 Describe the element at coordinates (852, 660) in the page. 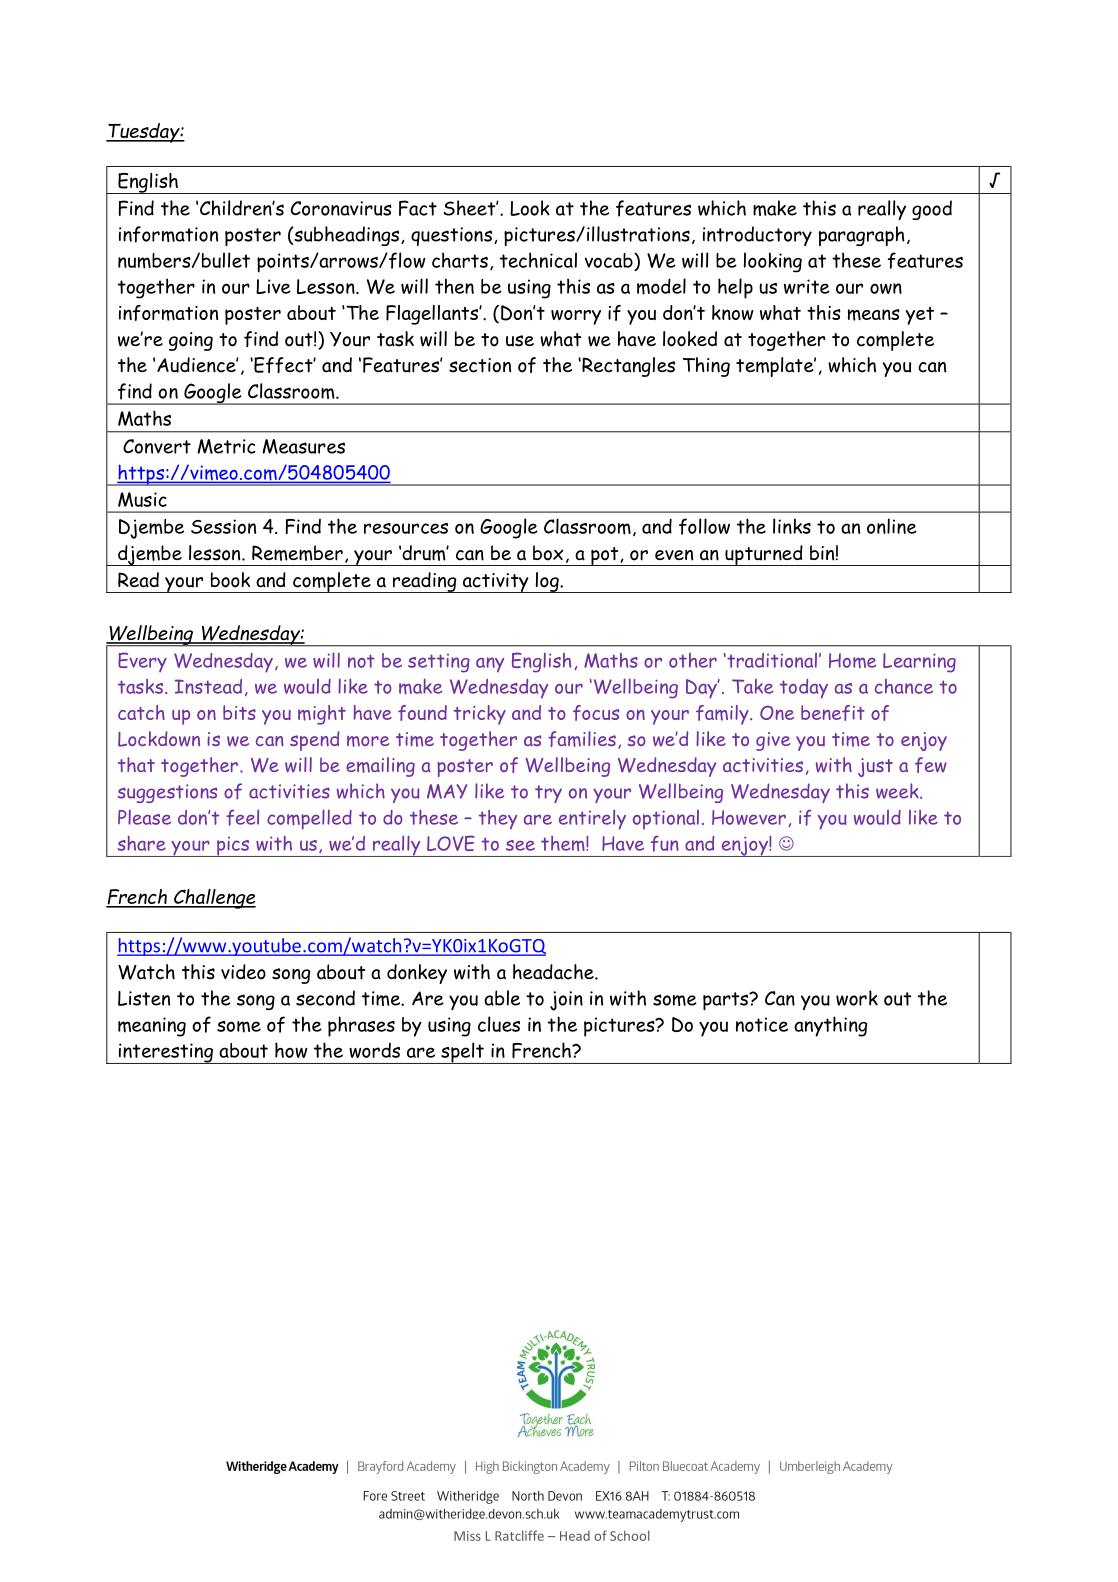

I see `Home` at that location.
